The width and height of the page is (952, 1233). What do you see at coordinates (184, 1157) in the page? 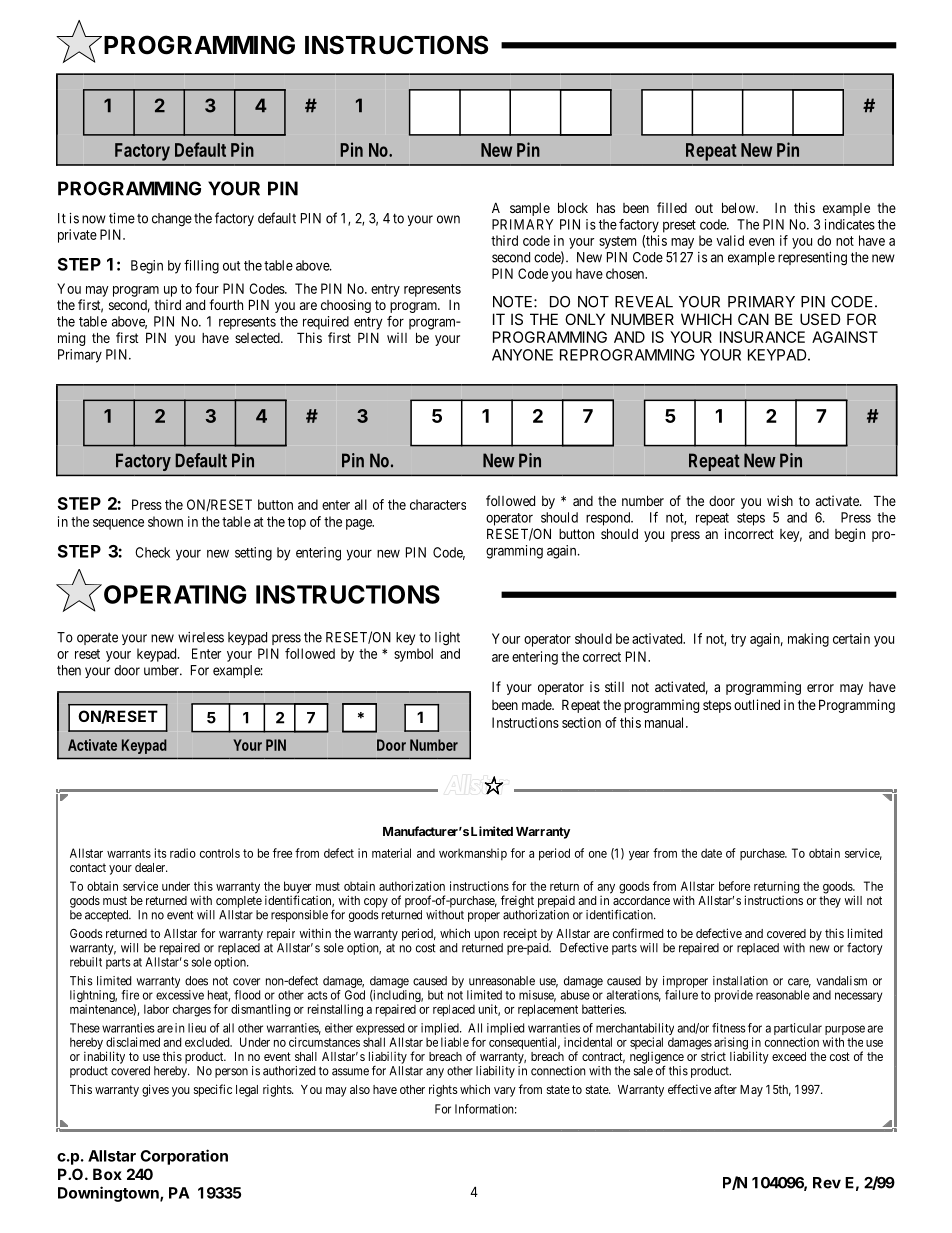
I see `Corporation` at bounding box center [184, 1157].
